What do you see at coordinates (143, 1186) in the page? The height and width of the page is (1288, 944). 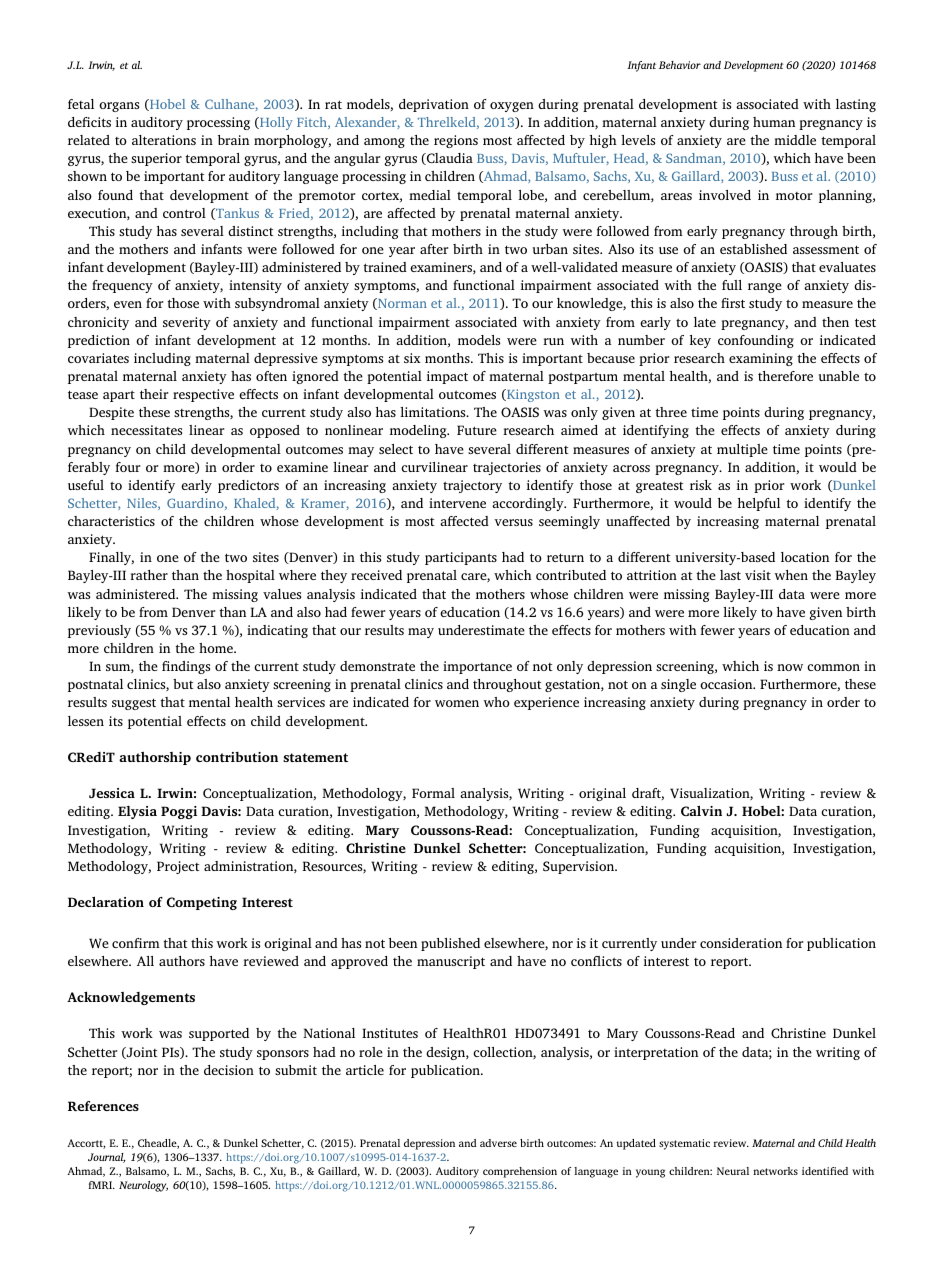 I see `Neurology` at bounding box center [143, 1186].
